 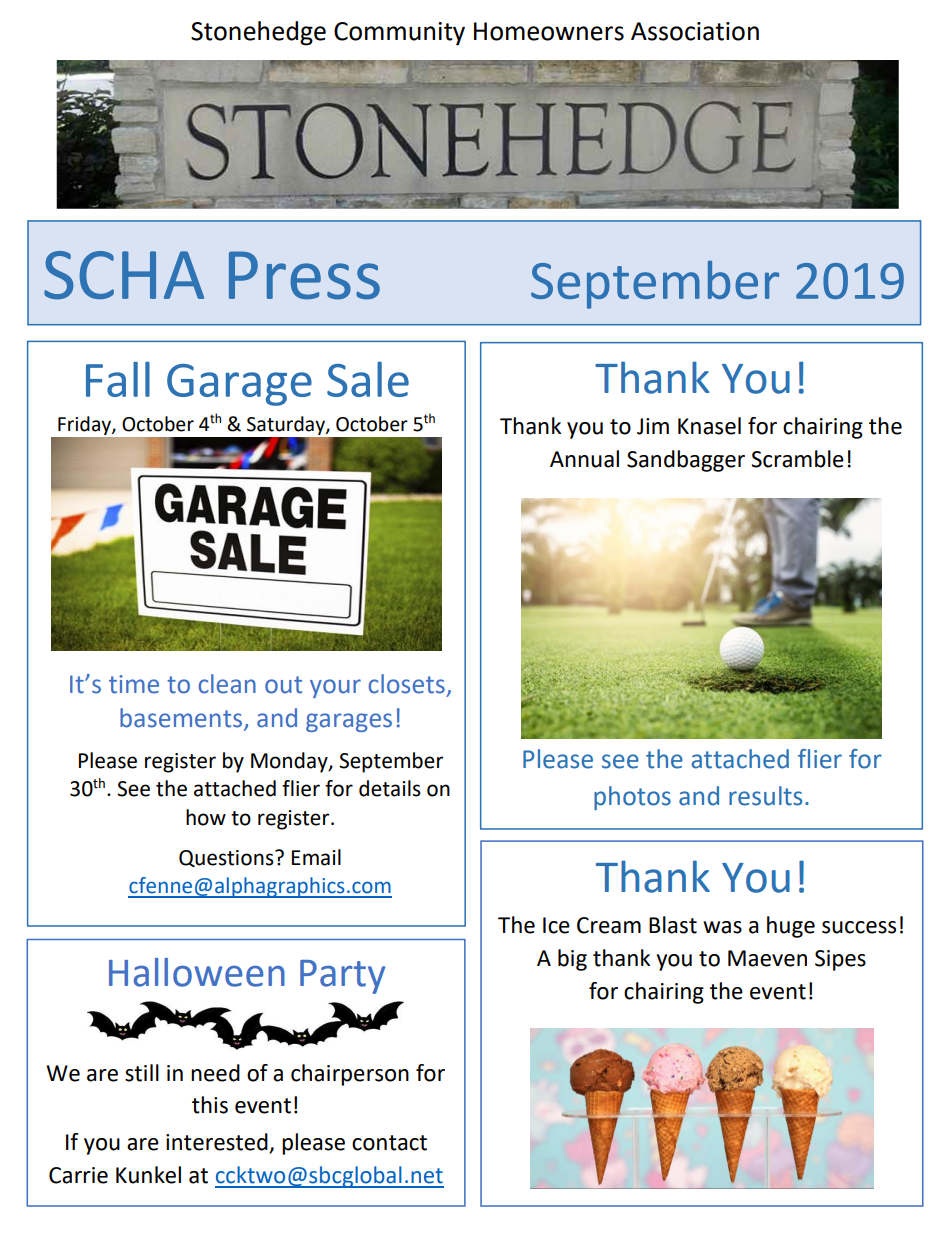 I want to click on Association, so click(x=695, y=31).
